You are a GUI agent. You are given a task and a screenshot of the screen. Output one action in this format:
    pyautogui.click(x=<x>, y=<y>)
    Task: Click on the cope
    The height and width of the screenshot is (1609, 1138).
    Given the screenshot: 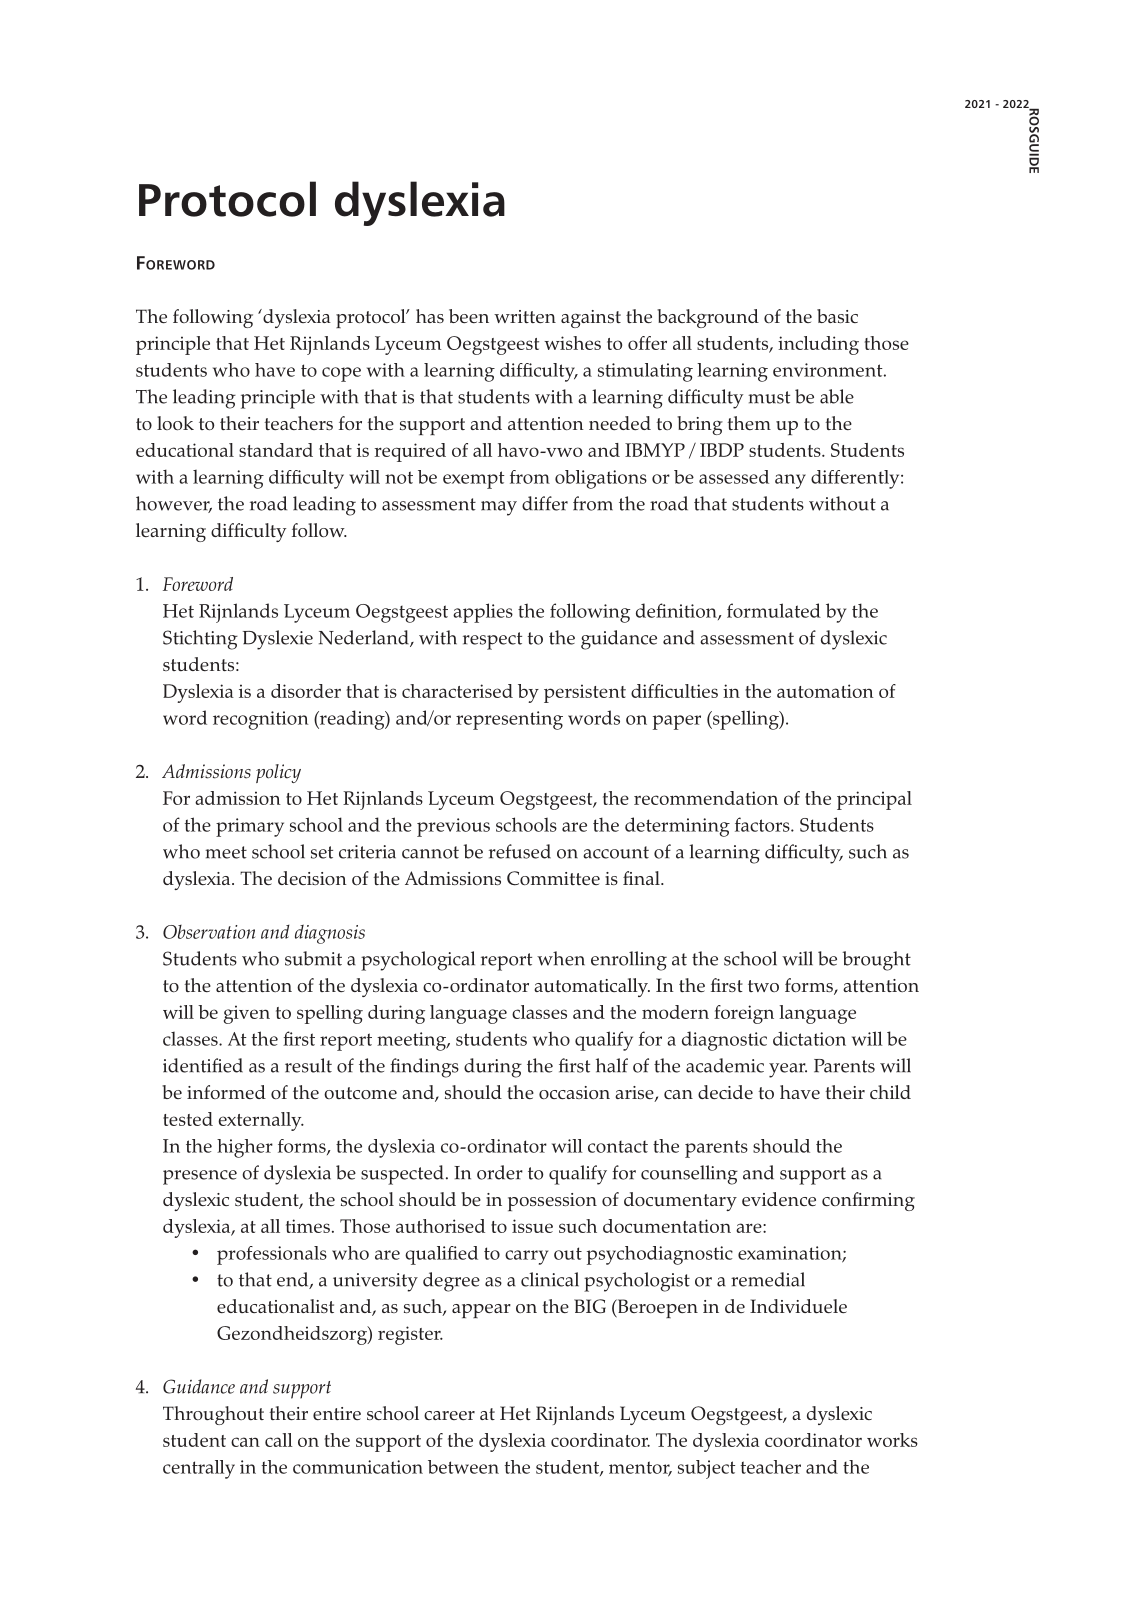 What is the action you would take?
    pyautogui.click(x=341, y=374)
